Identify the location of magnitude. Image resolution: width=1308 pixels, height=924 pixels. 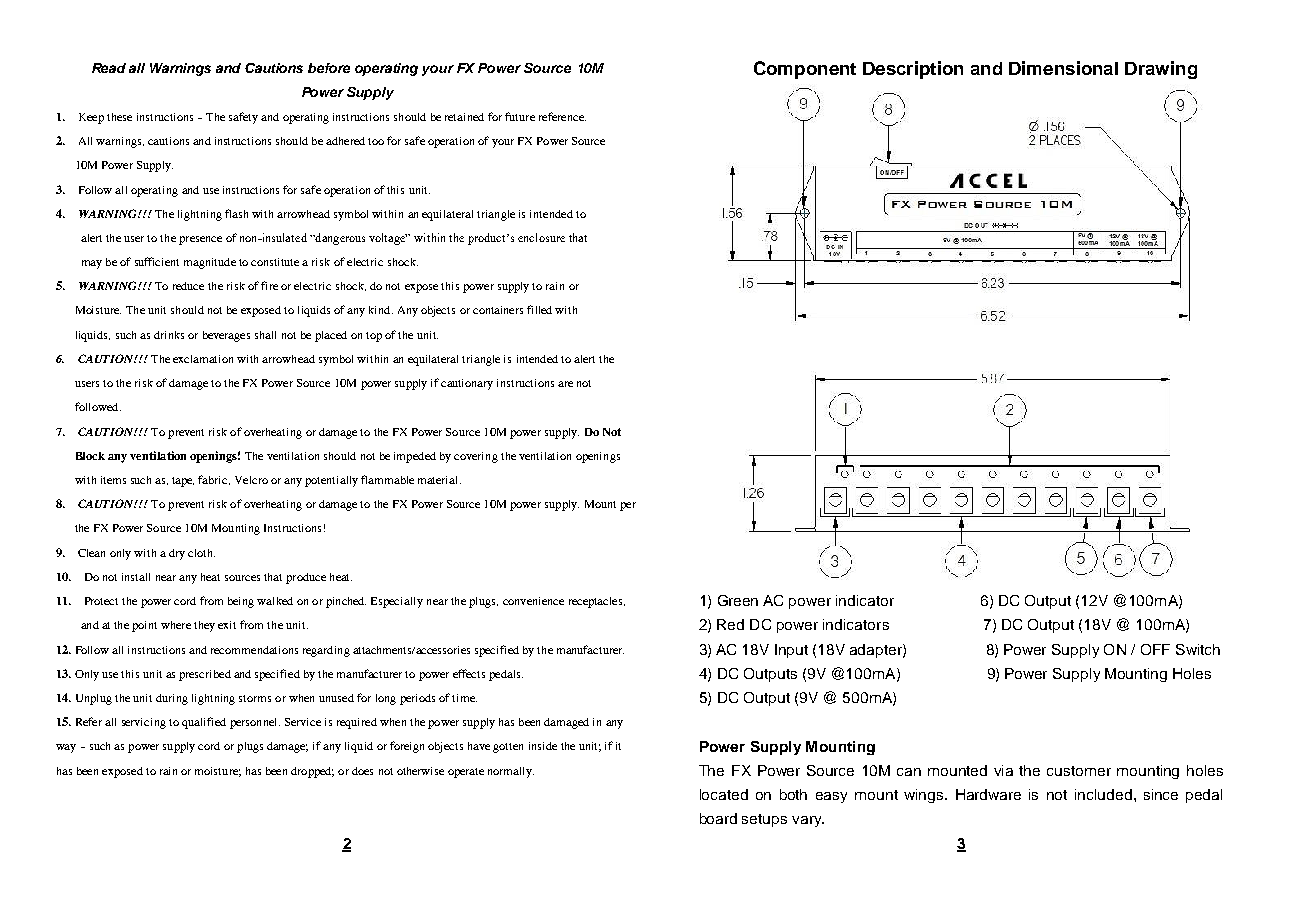
(210, 263).
